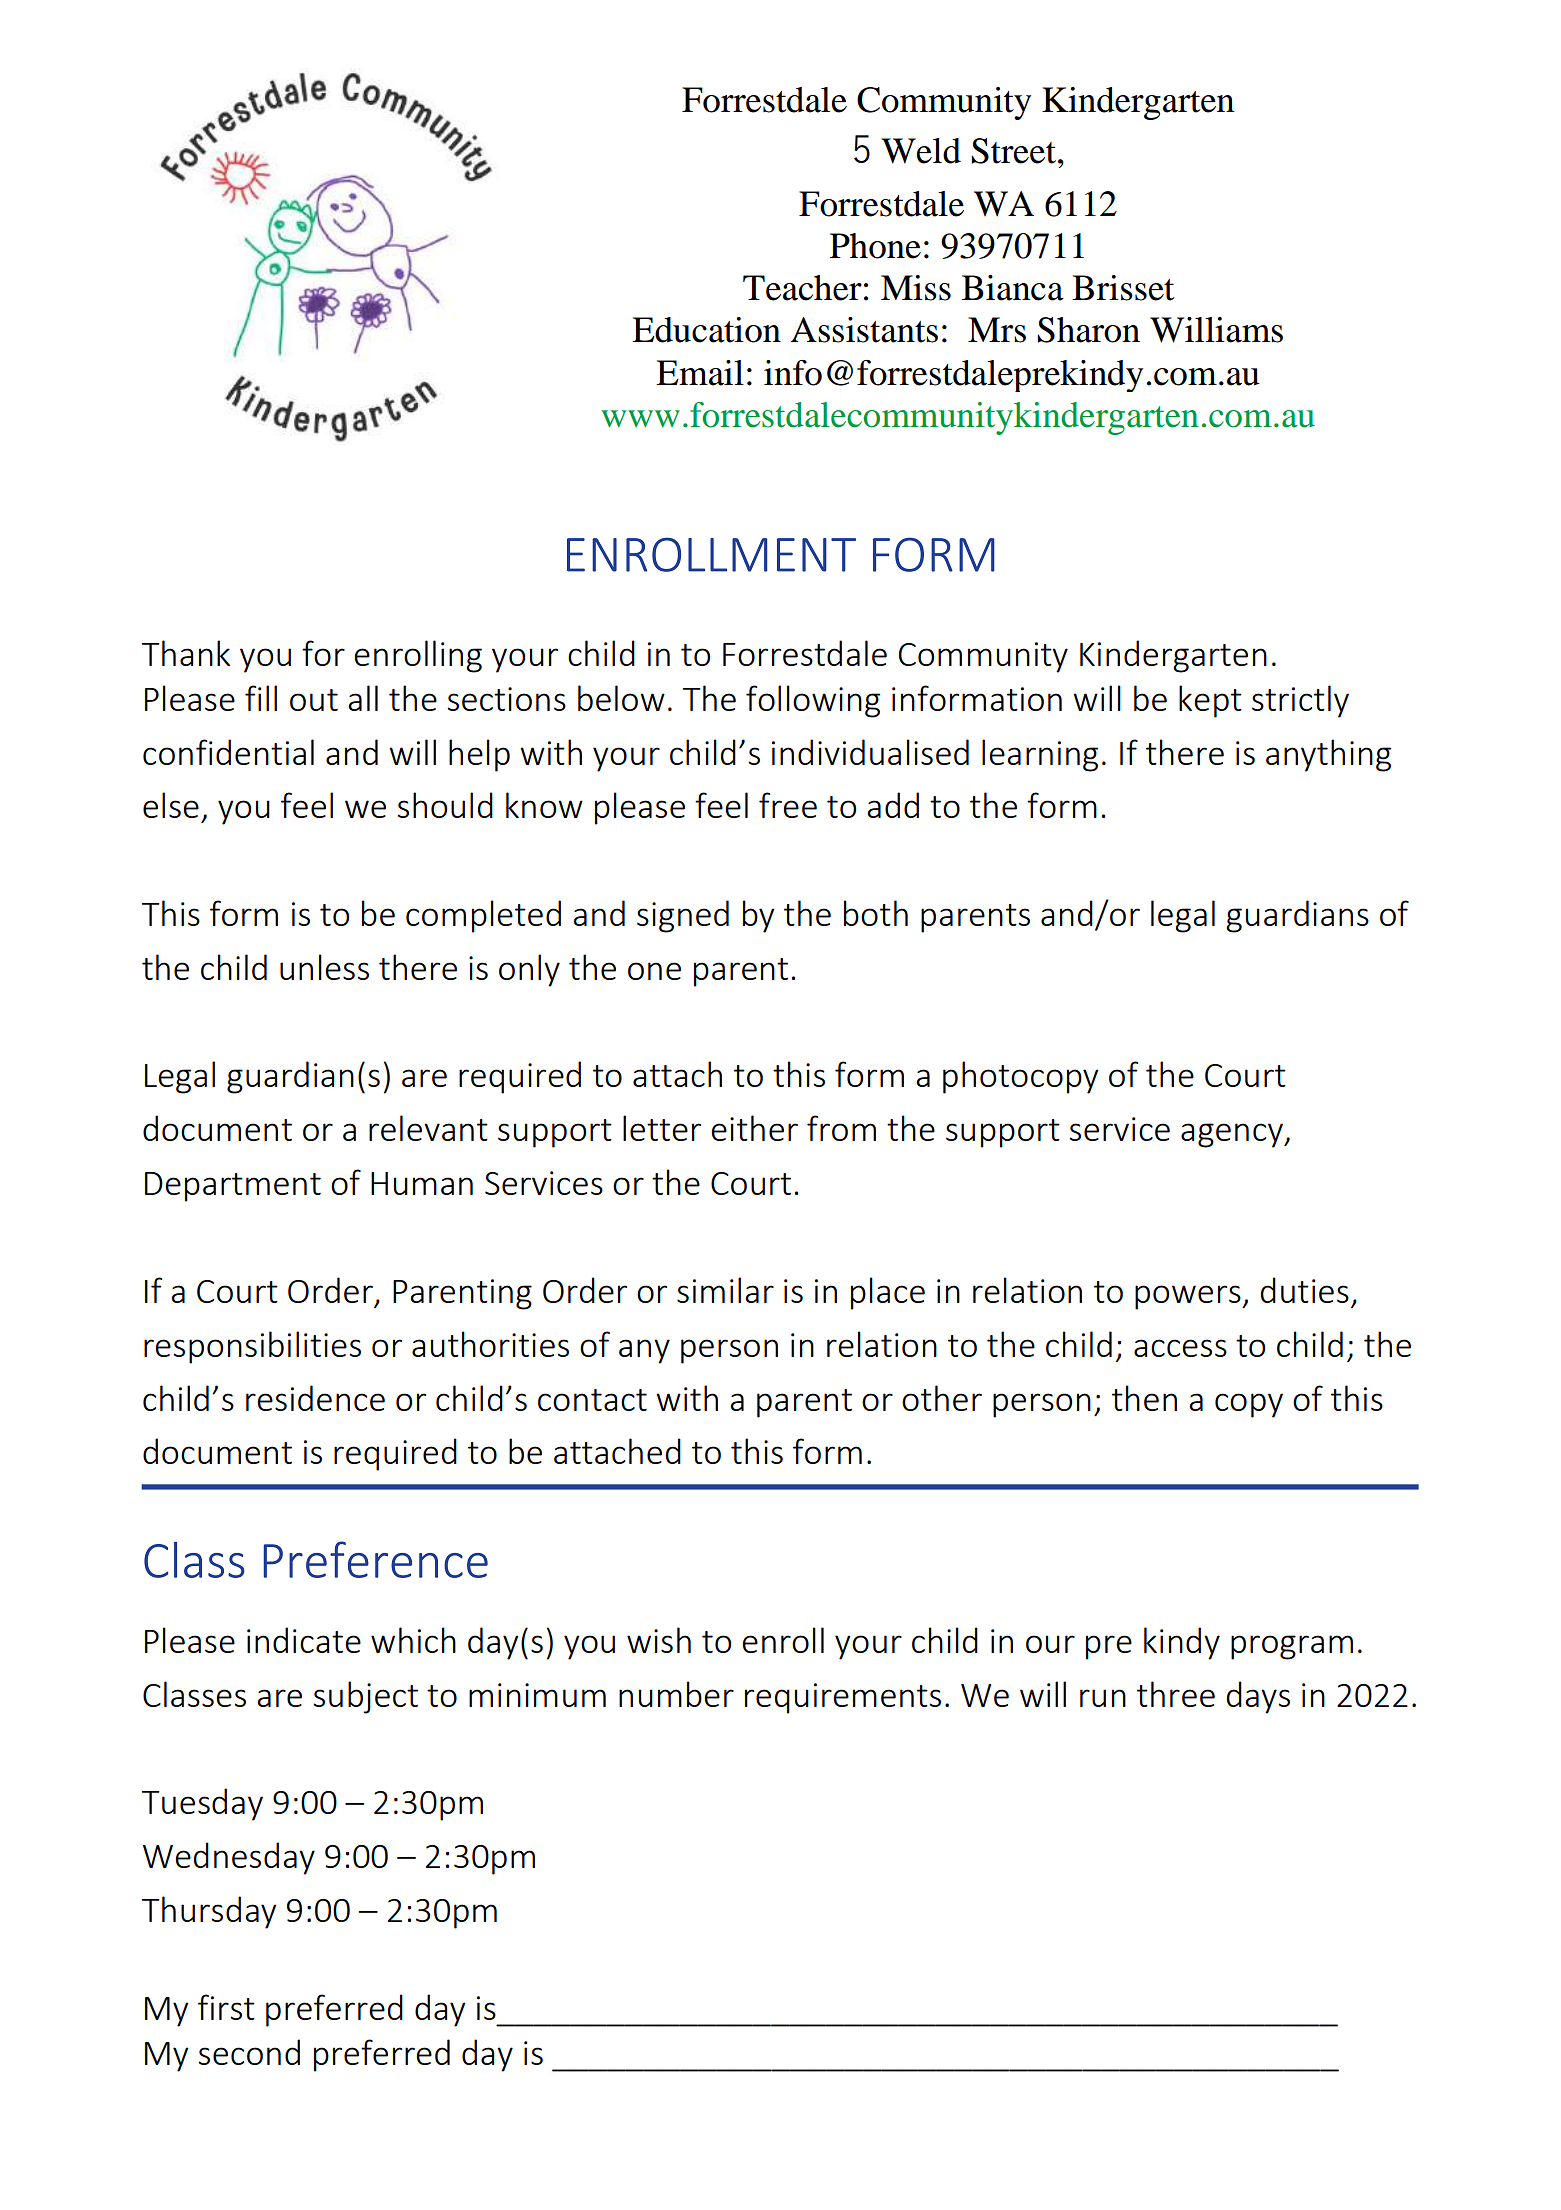 Image resolution: width=1561 pixels, height=2210 pixels. I want to click on free, so click(788, 805).
